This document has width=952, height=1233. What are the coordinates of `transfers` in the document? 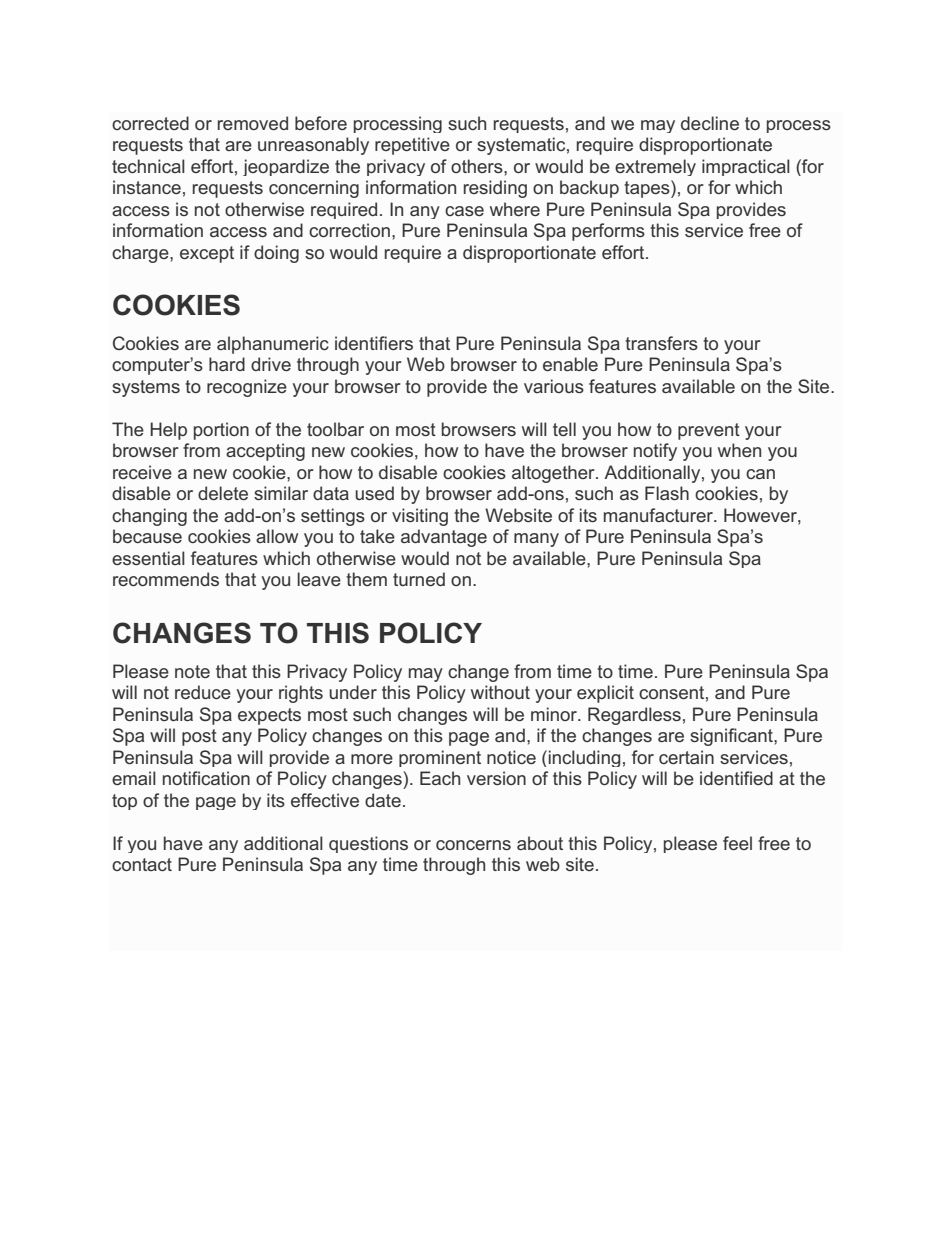 It's located at (661, 343).
